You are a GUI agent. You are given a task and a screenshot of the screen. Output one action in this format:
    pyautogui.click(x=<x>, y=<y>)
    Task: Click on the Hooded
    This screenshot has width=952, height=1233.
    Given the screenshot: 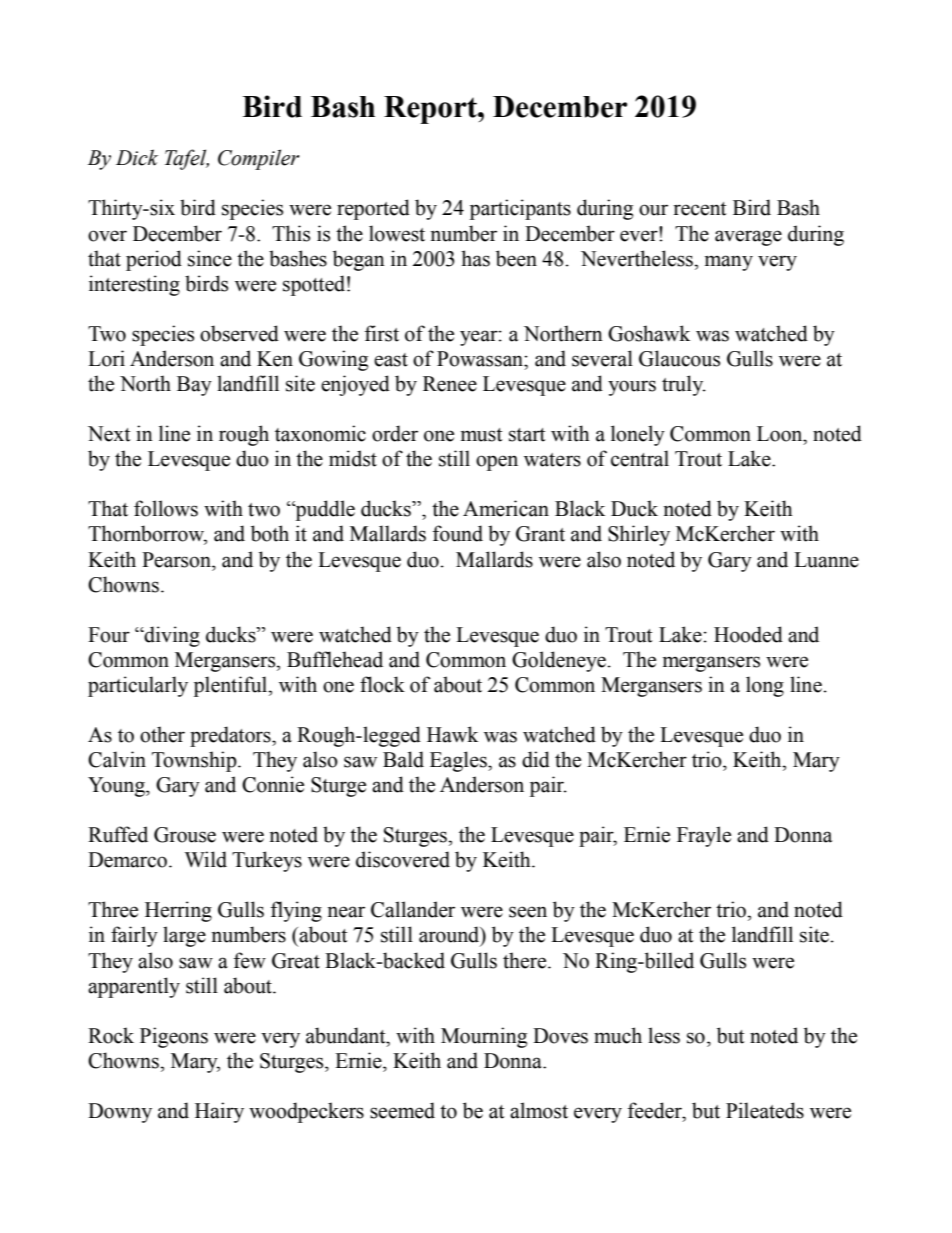 What is the action you would take?
    pyautogui.click(x=748, y=634)
